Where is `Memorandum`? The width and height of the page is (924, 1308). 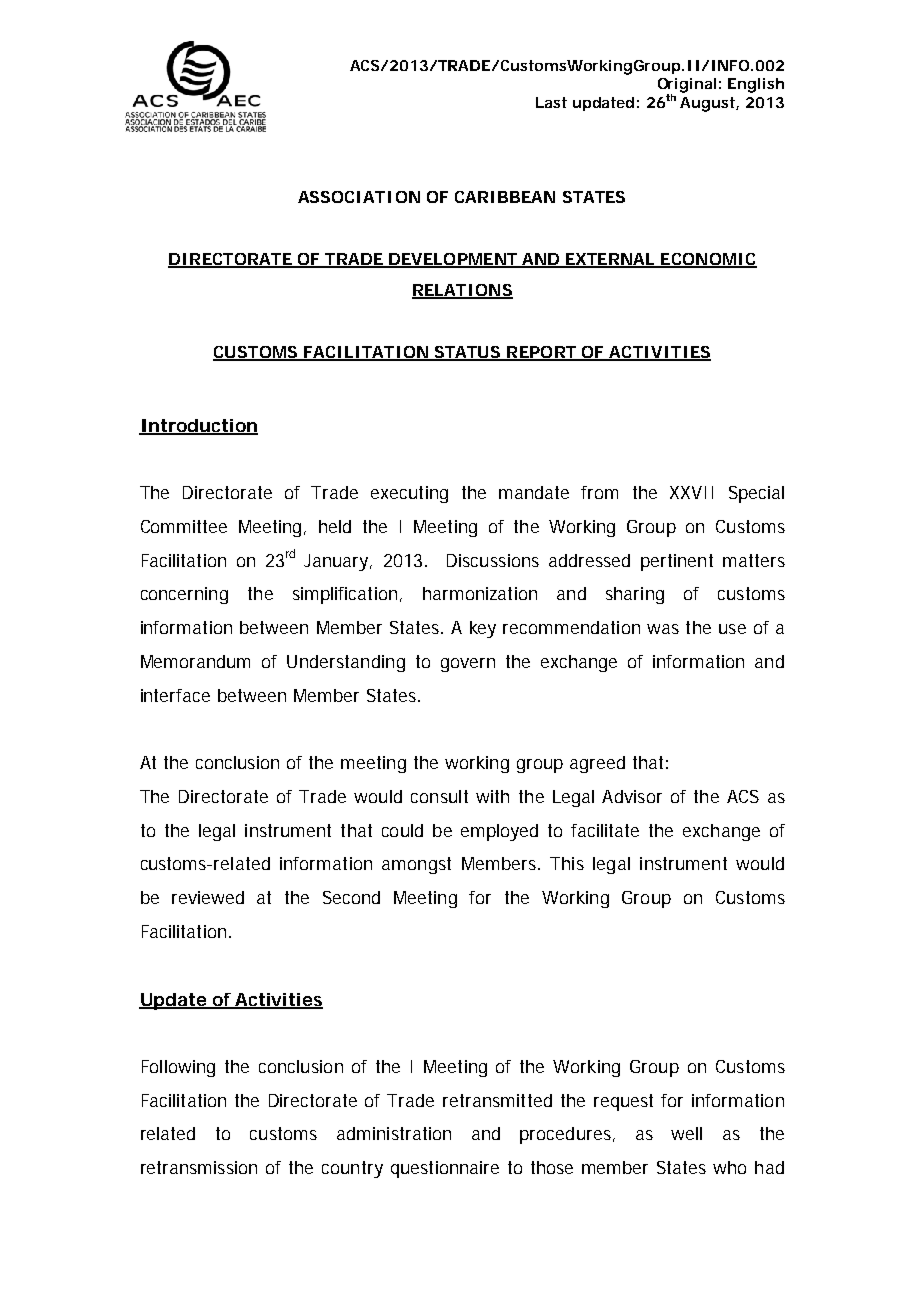 Memorandum is located at coordinates (195, 661).
